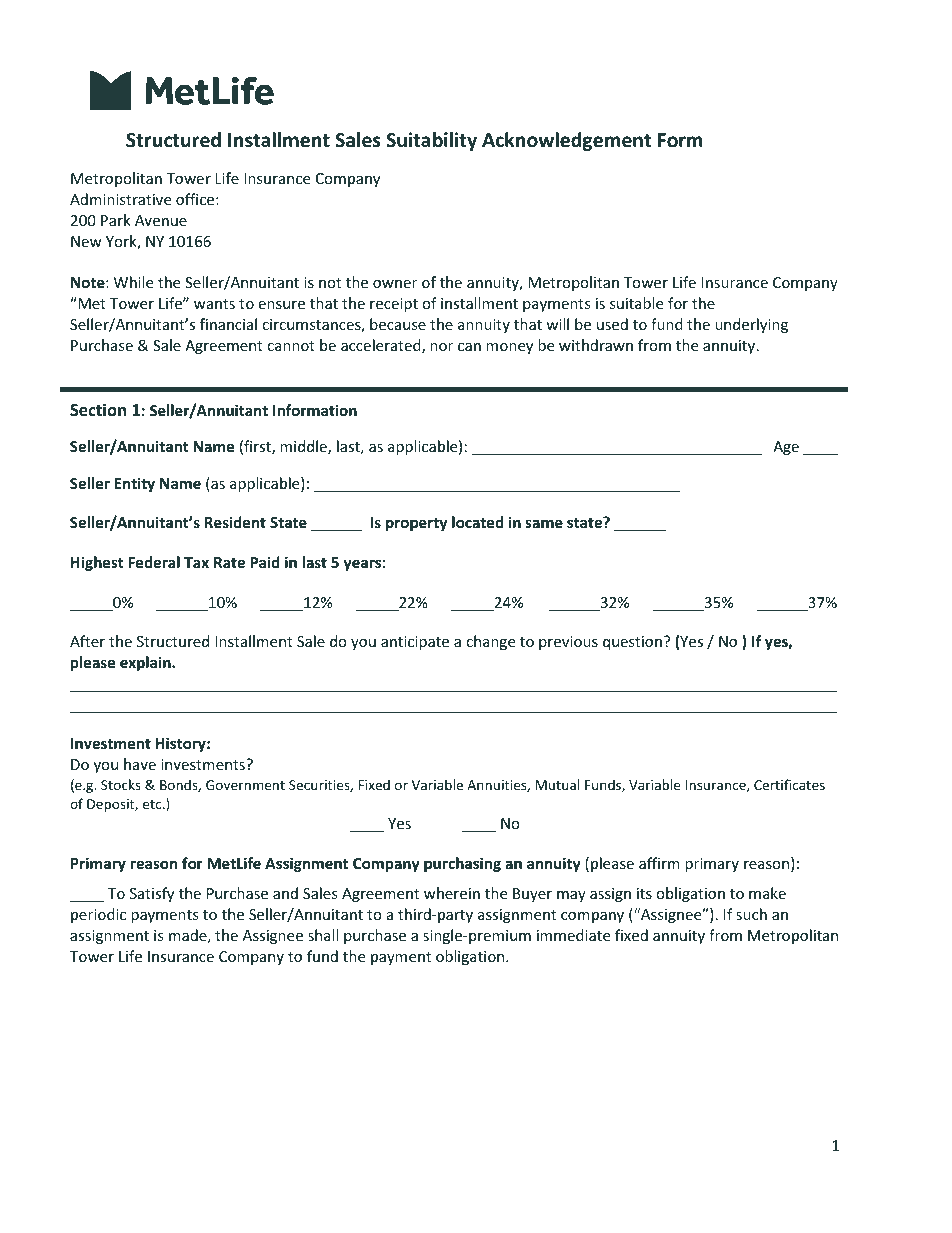 This screenshot has height=1233, width=952. I want to click on such, so click(751, 914).
